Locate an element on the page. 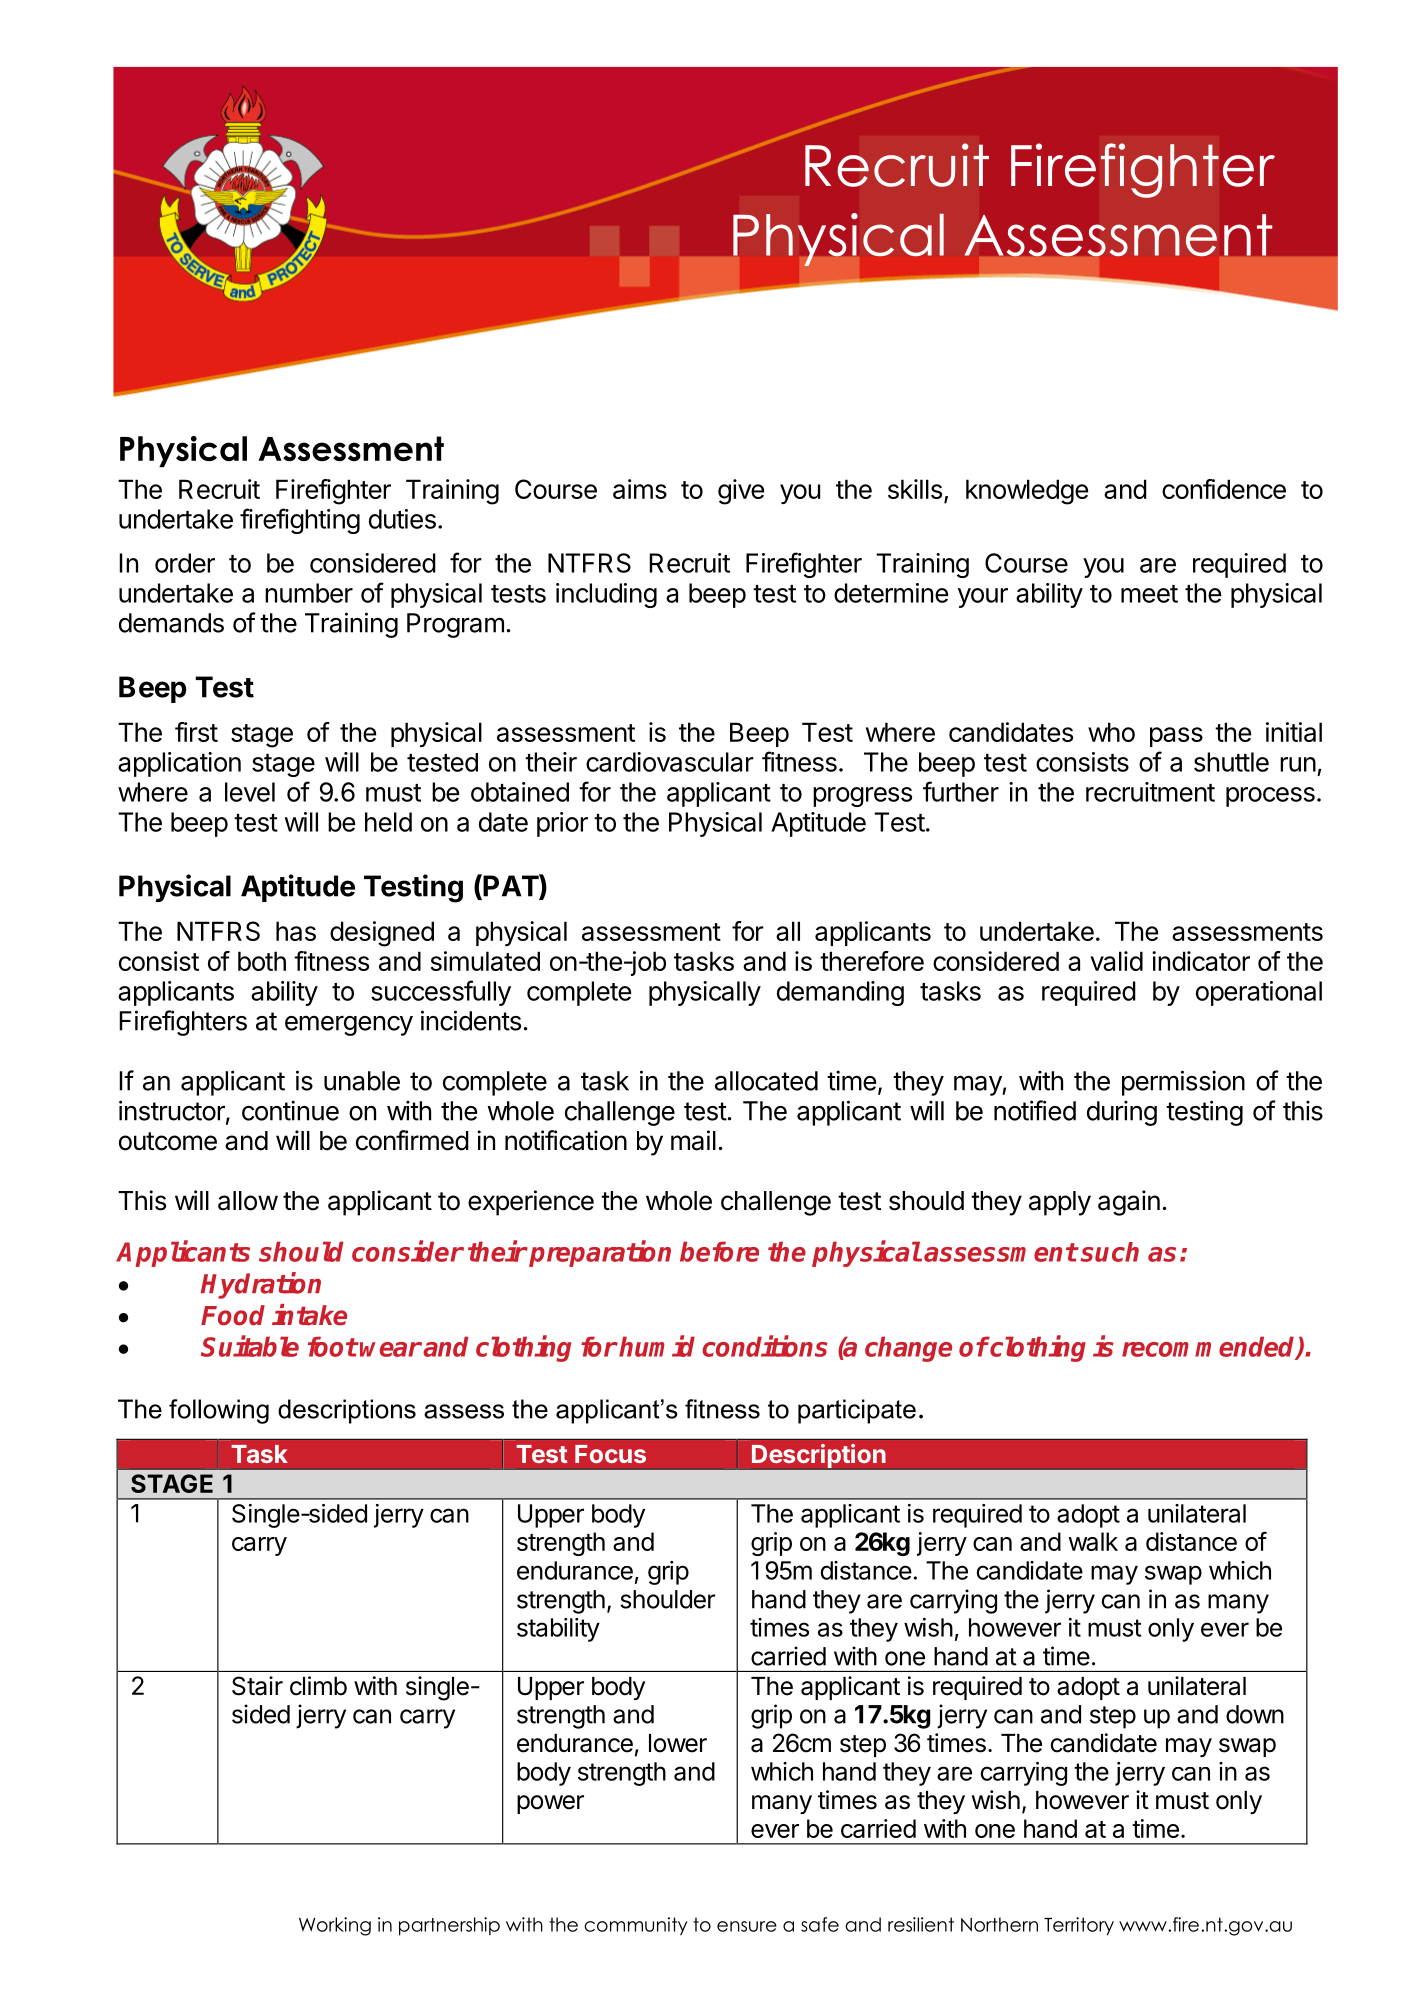 The height and width of the image is (1990, 1407). ensure is located at coordinates (747, 1926).
